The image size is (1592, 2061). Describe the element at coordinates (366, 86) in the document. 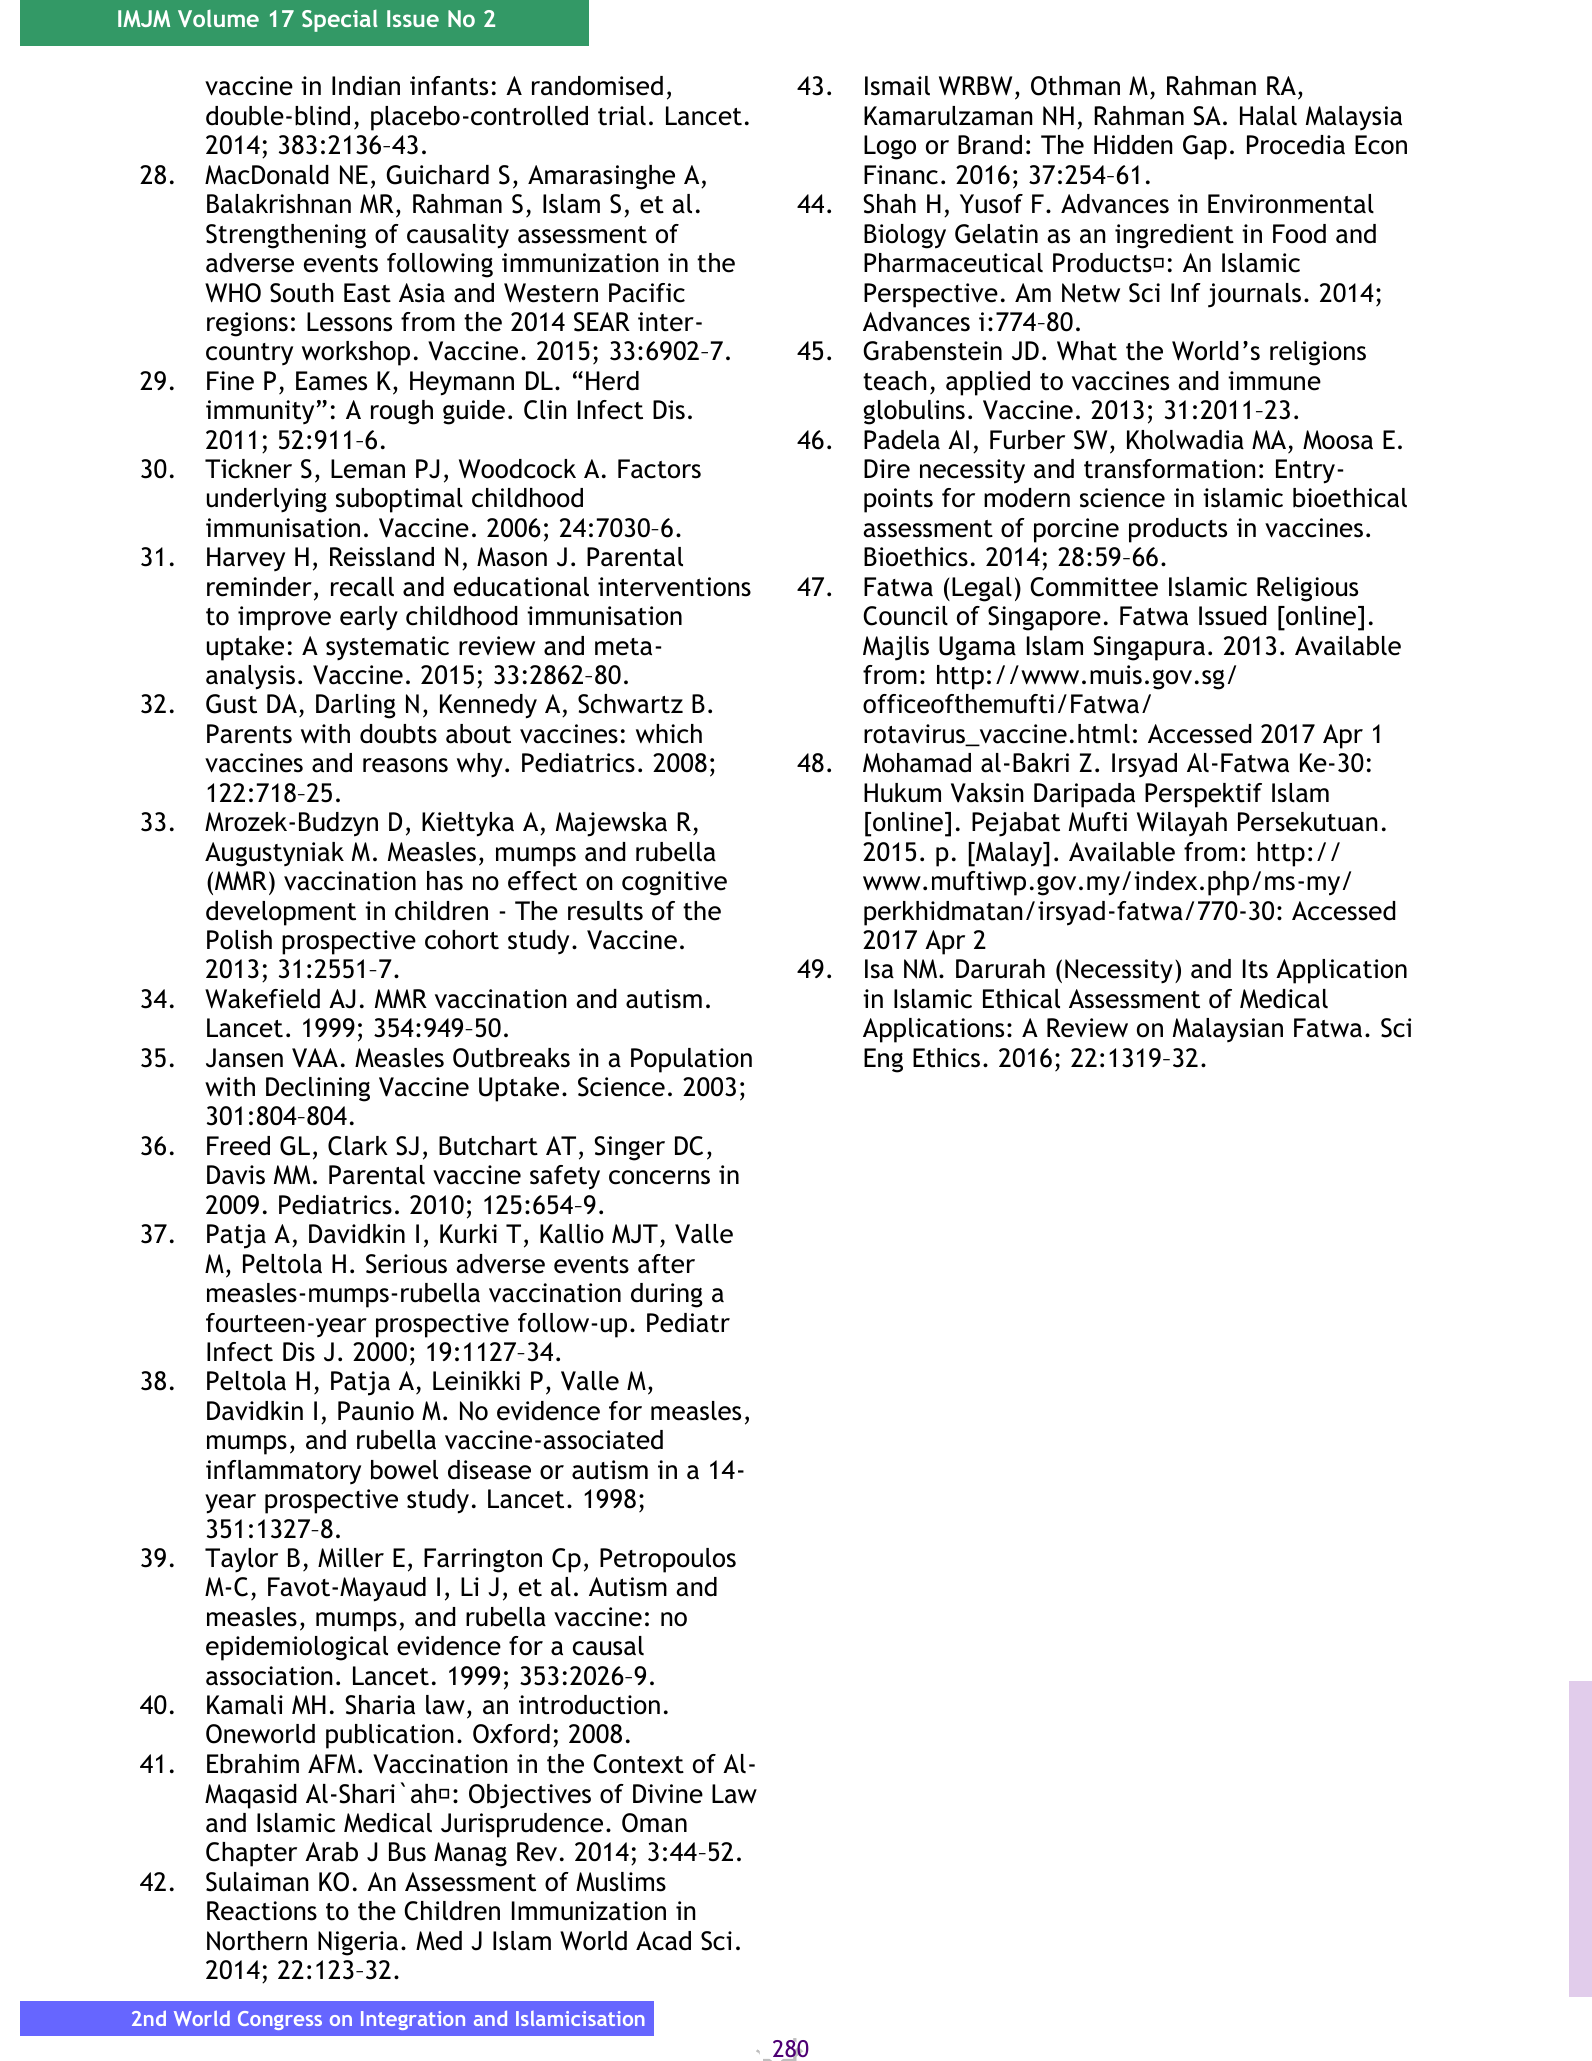

I see `Indian` at that location.
